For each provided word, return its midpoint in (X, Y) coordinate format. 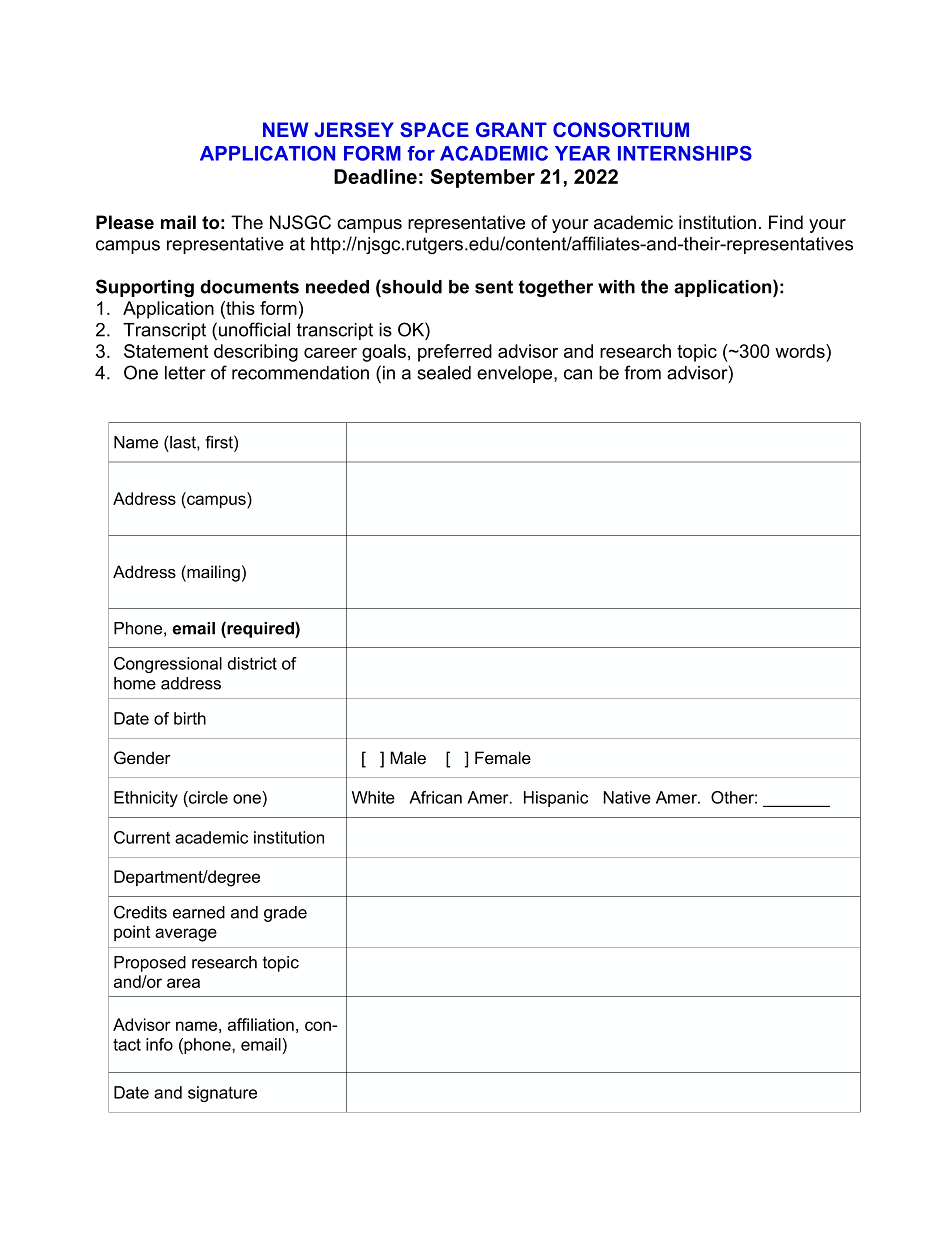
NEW (286, 129)
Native (627, 797)
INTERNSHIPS (685, 153)
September (483, 178)
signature (222, 1094)
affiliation (261, 1024)
